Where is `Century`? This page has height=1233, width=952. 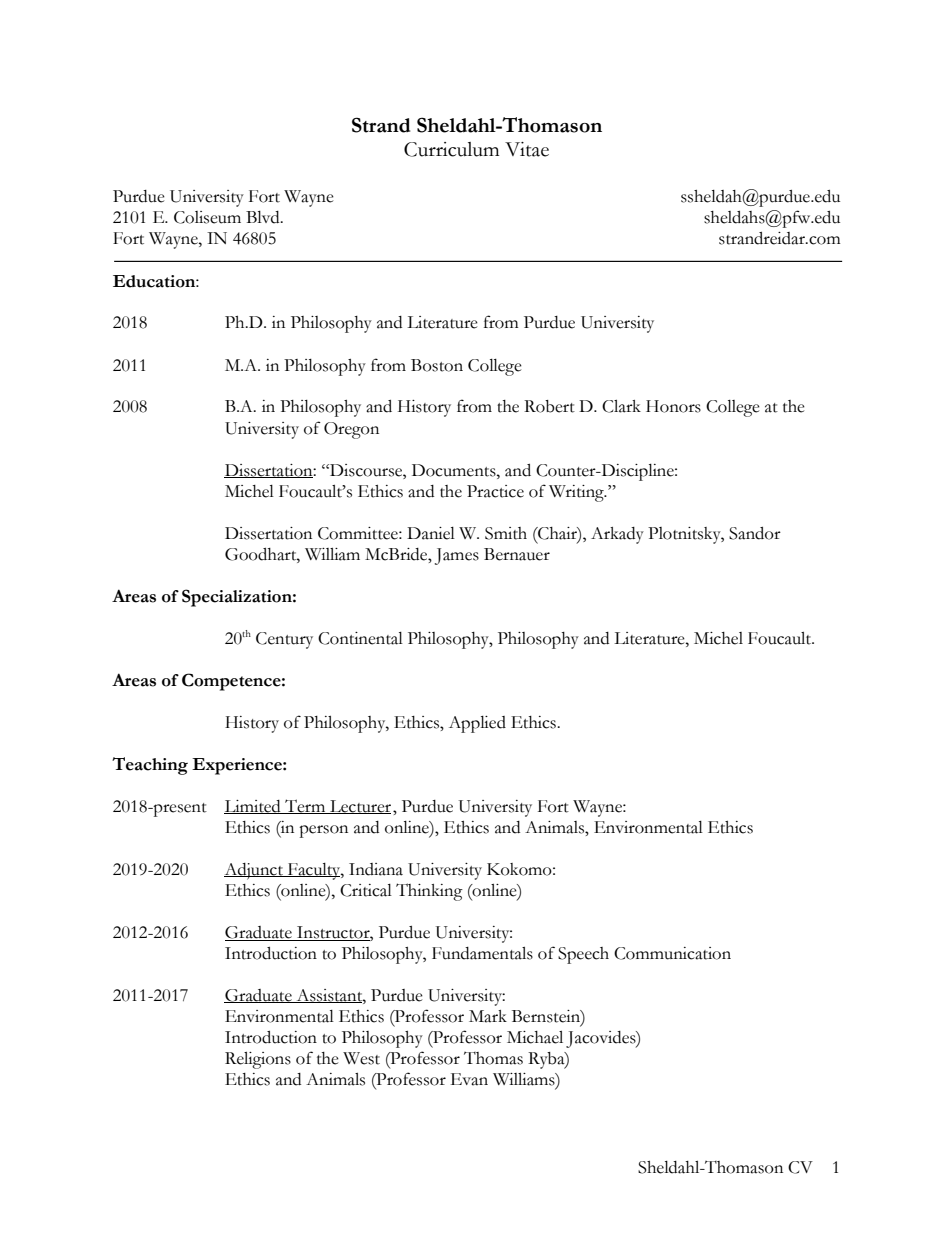
Century is located at coordinates (284, 640).
